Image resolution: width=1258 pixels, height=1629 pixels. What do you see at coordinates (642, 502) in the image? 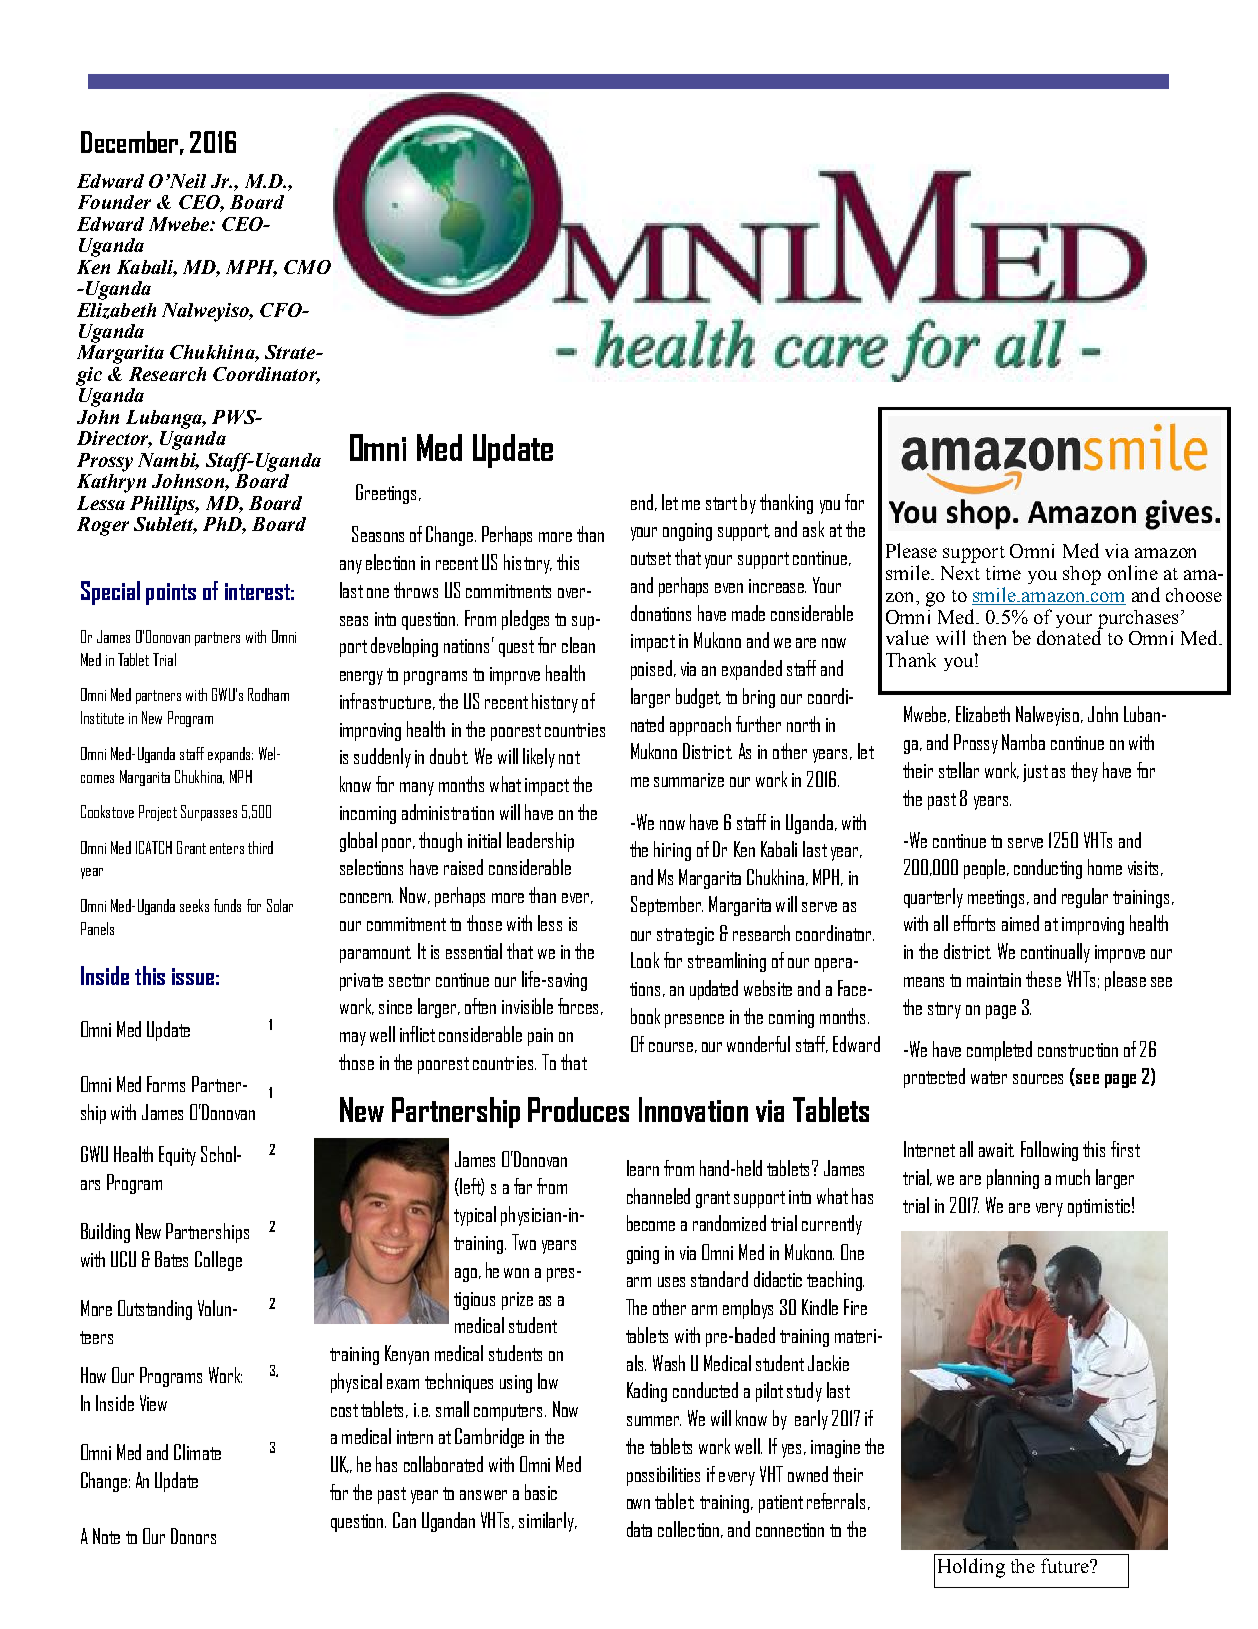
I see `end` at bounding box center [642, 502].
